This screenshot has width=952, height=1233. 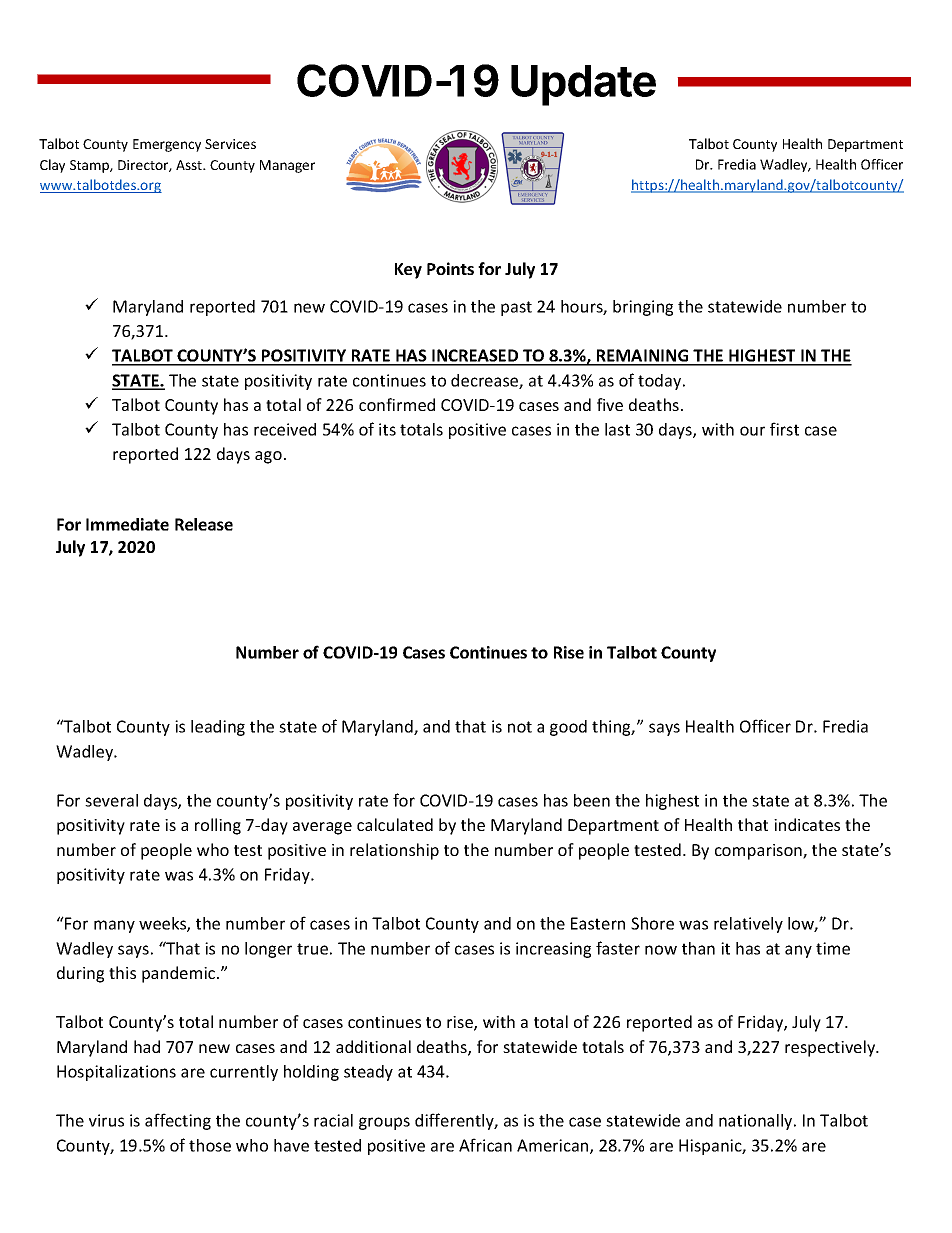 I want to click on not, so click(x=520, y=727).
